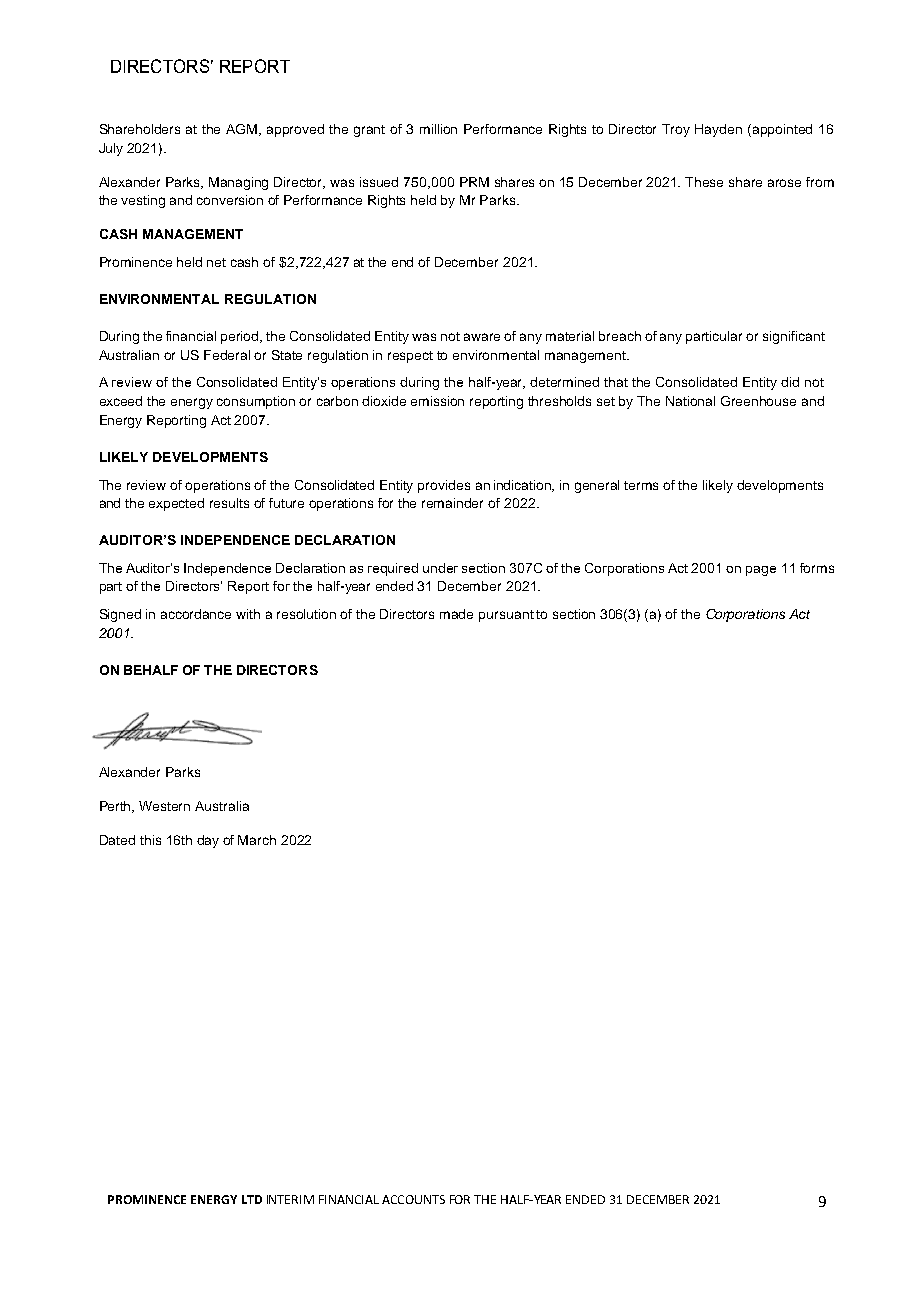 The width and height of the image is (924, 1307). Describe the element at coordinates (252, 1199) in the image. I see `LTD` at that location.
